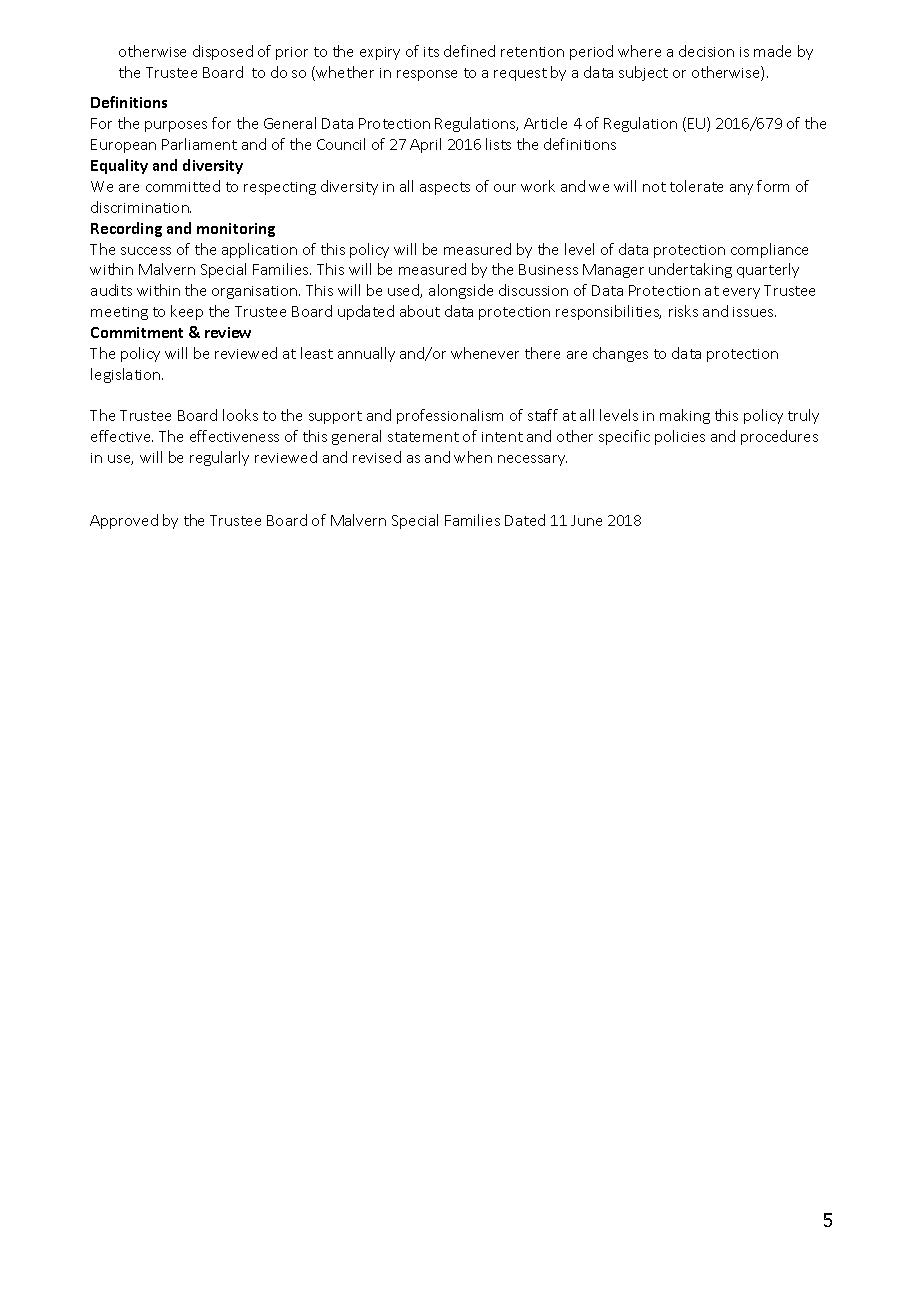  What do you see at coordinates (706, 51) in the screenshot?
I see `decision` at bounding box center [706, 51].
